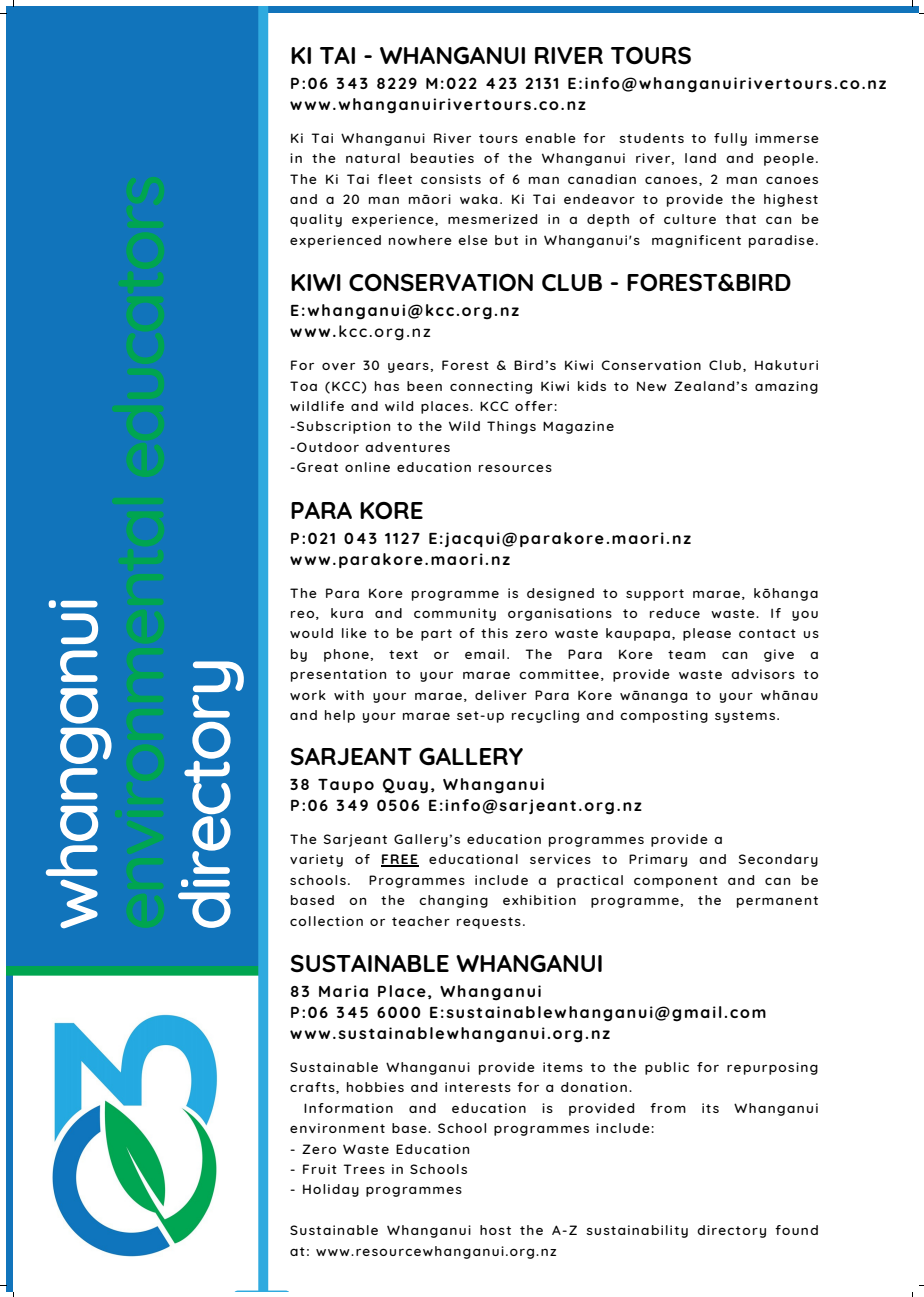 The height and width of the screenshot is (1297, 924). I want to click on Trees, so click(364, 1169).
